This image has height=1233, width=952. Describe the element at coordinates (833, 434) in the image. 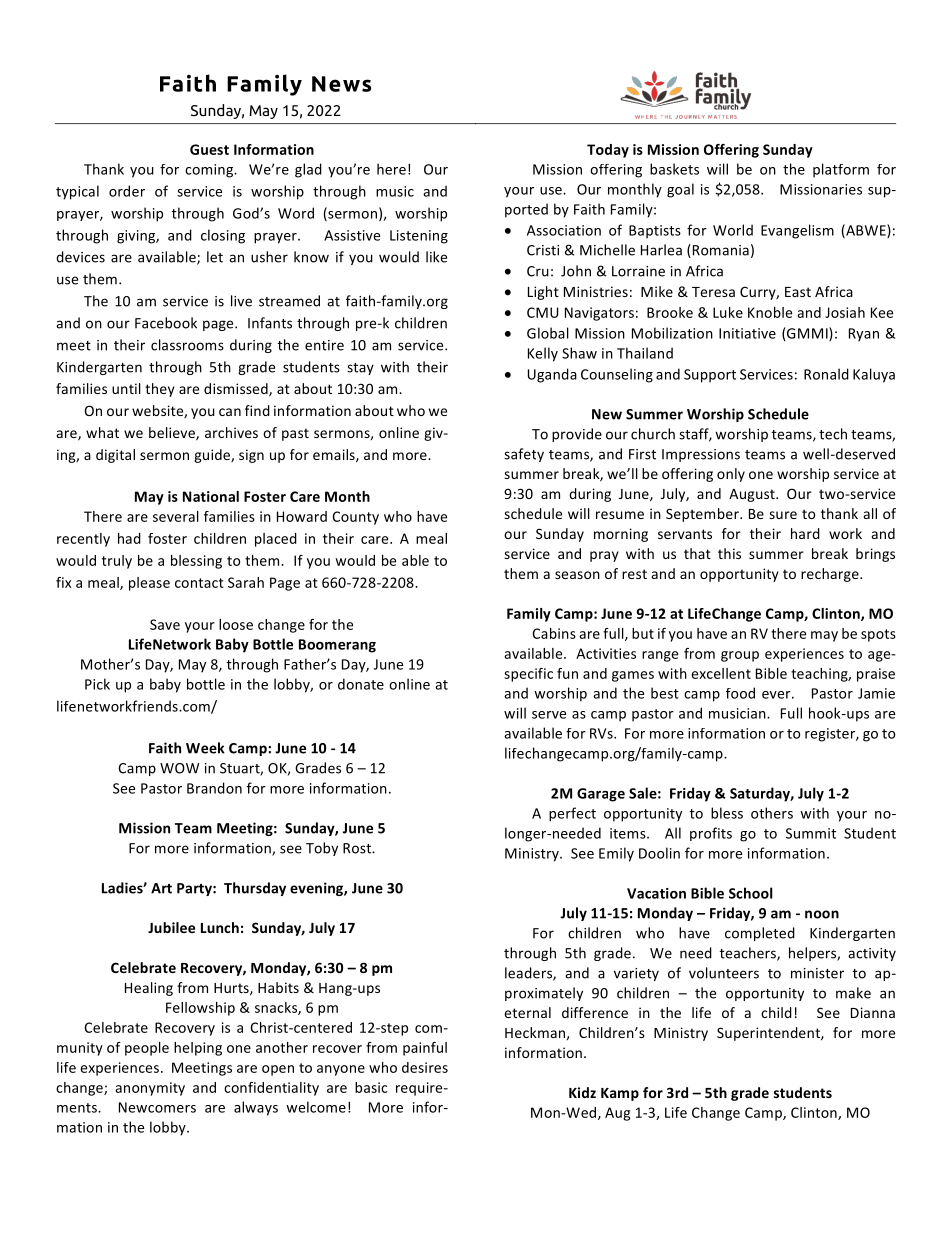

I see `tech` at that location.
